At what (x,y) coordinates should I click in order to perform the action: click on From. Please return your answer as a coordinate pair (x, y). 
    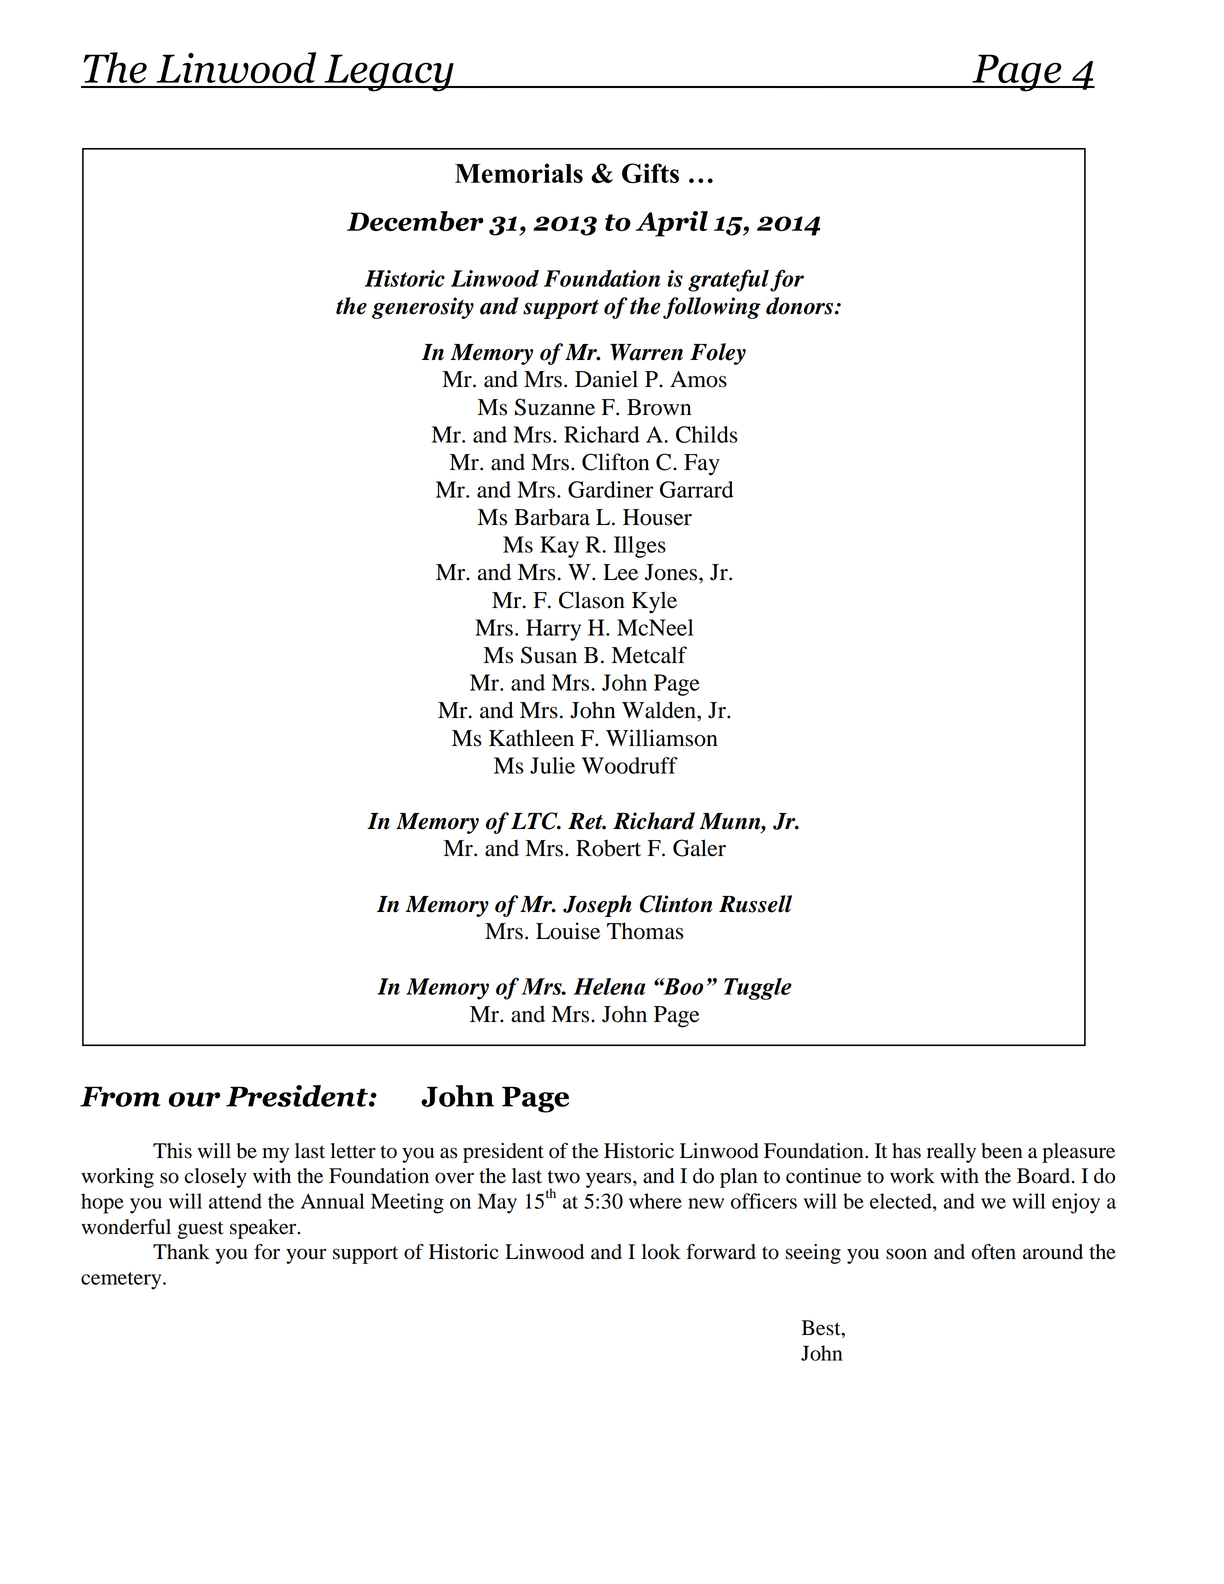
    Looking at the image, I should click on (120, 1096).
